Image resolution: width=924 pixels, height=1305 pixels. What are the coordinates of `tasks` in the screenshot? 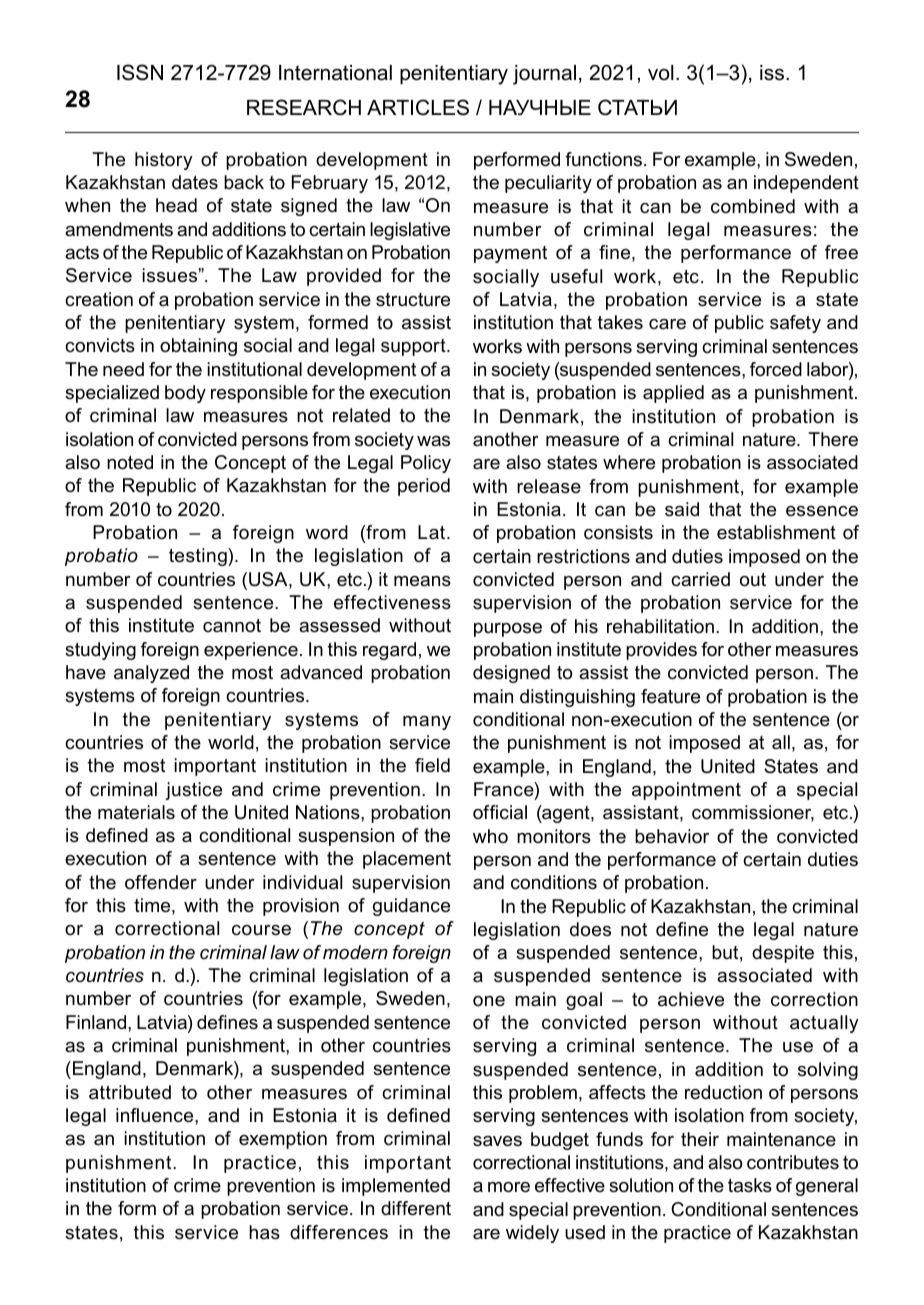 It's located at (750, 1185).
